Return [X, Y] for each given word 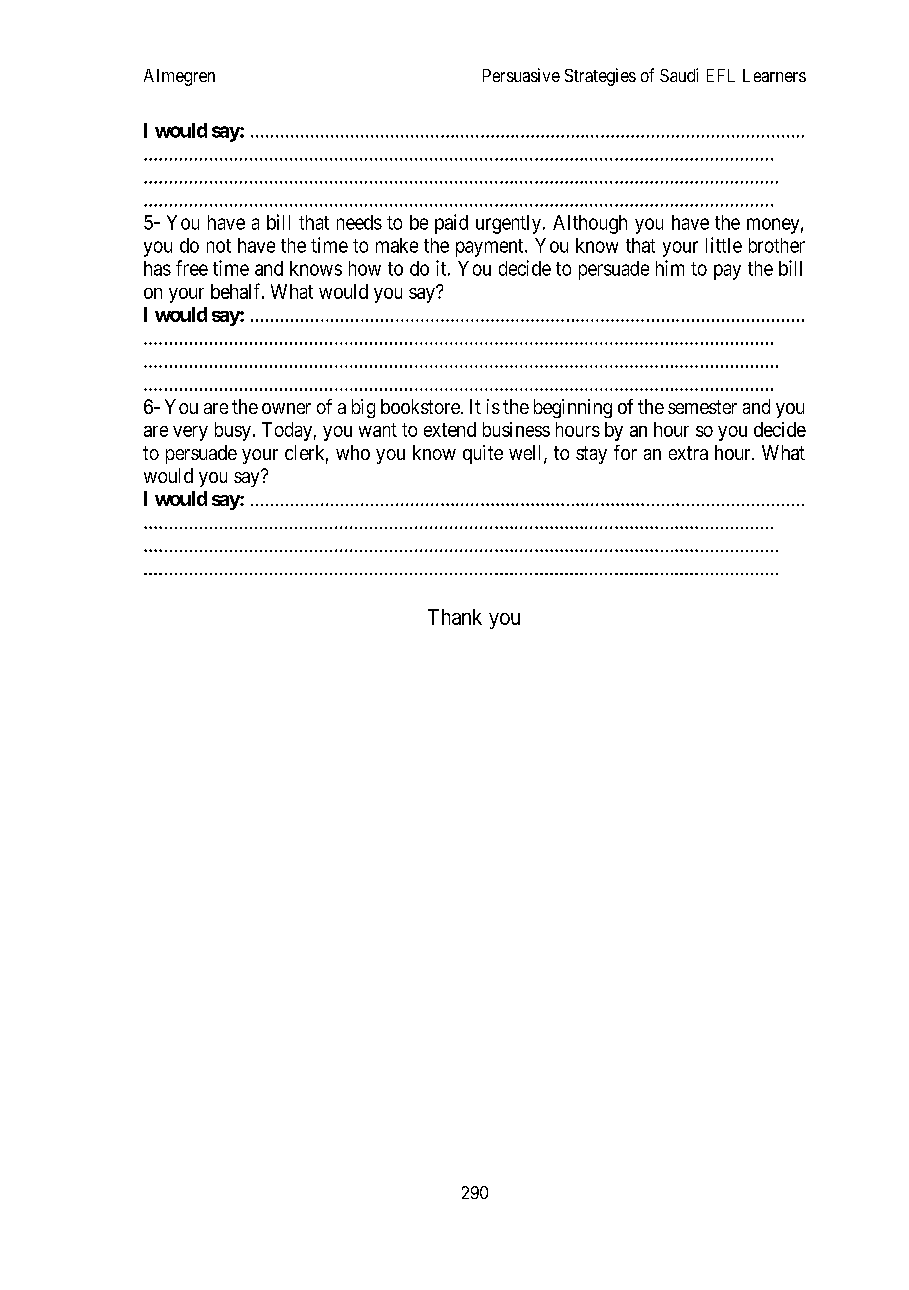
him [670, 268]
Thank [455, 617]
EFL [721, 75]
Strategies [600, 77]
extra [688, 453]
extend [450, 429]
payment [491, 248]
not [219, 246]
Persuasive [521, 75]
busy [233, 431]
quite [483, 454]
